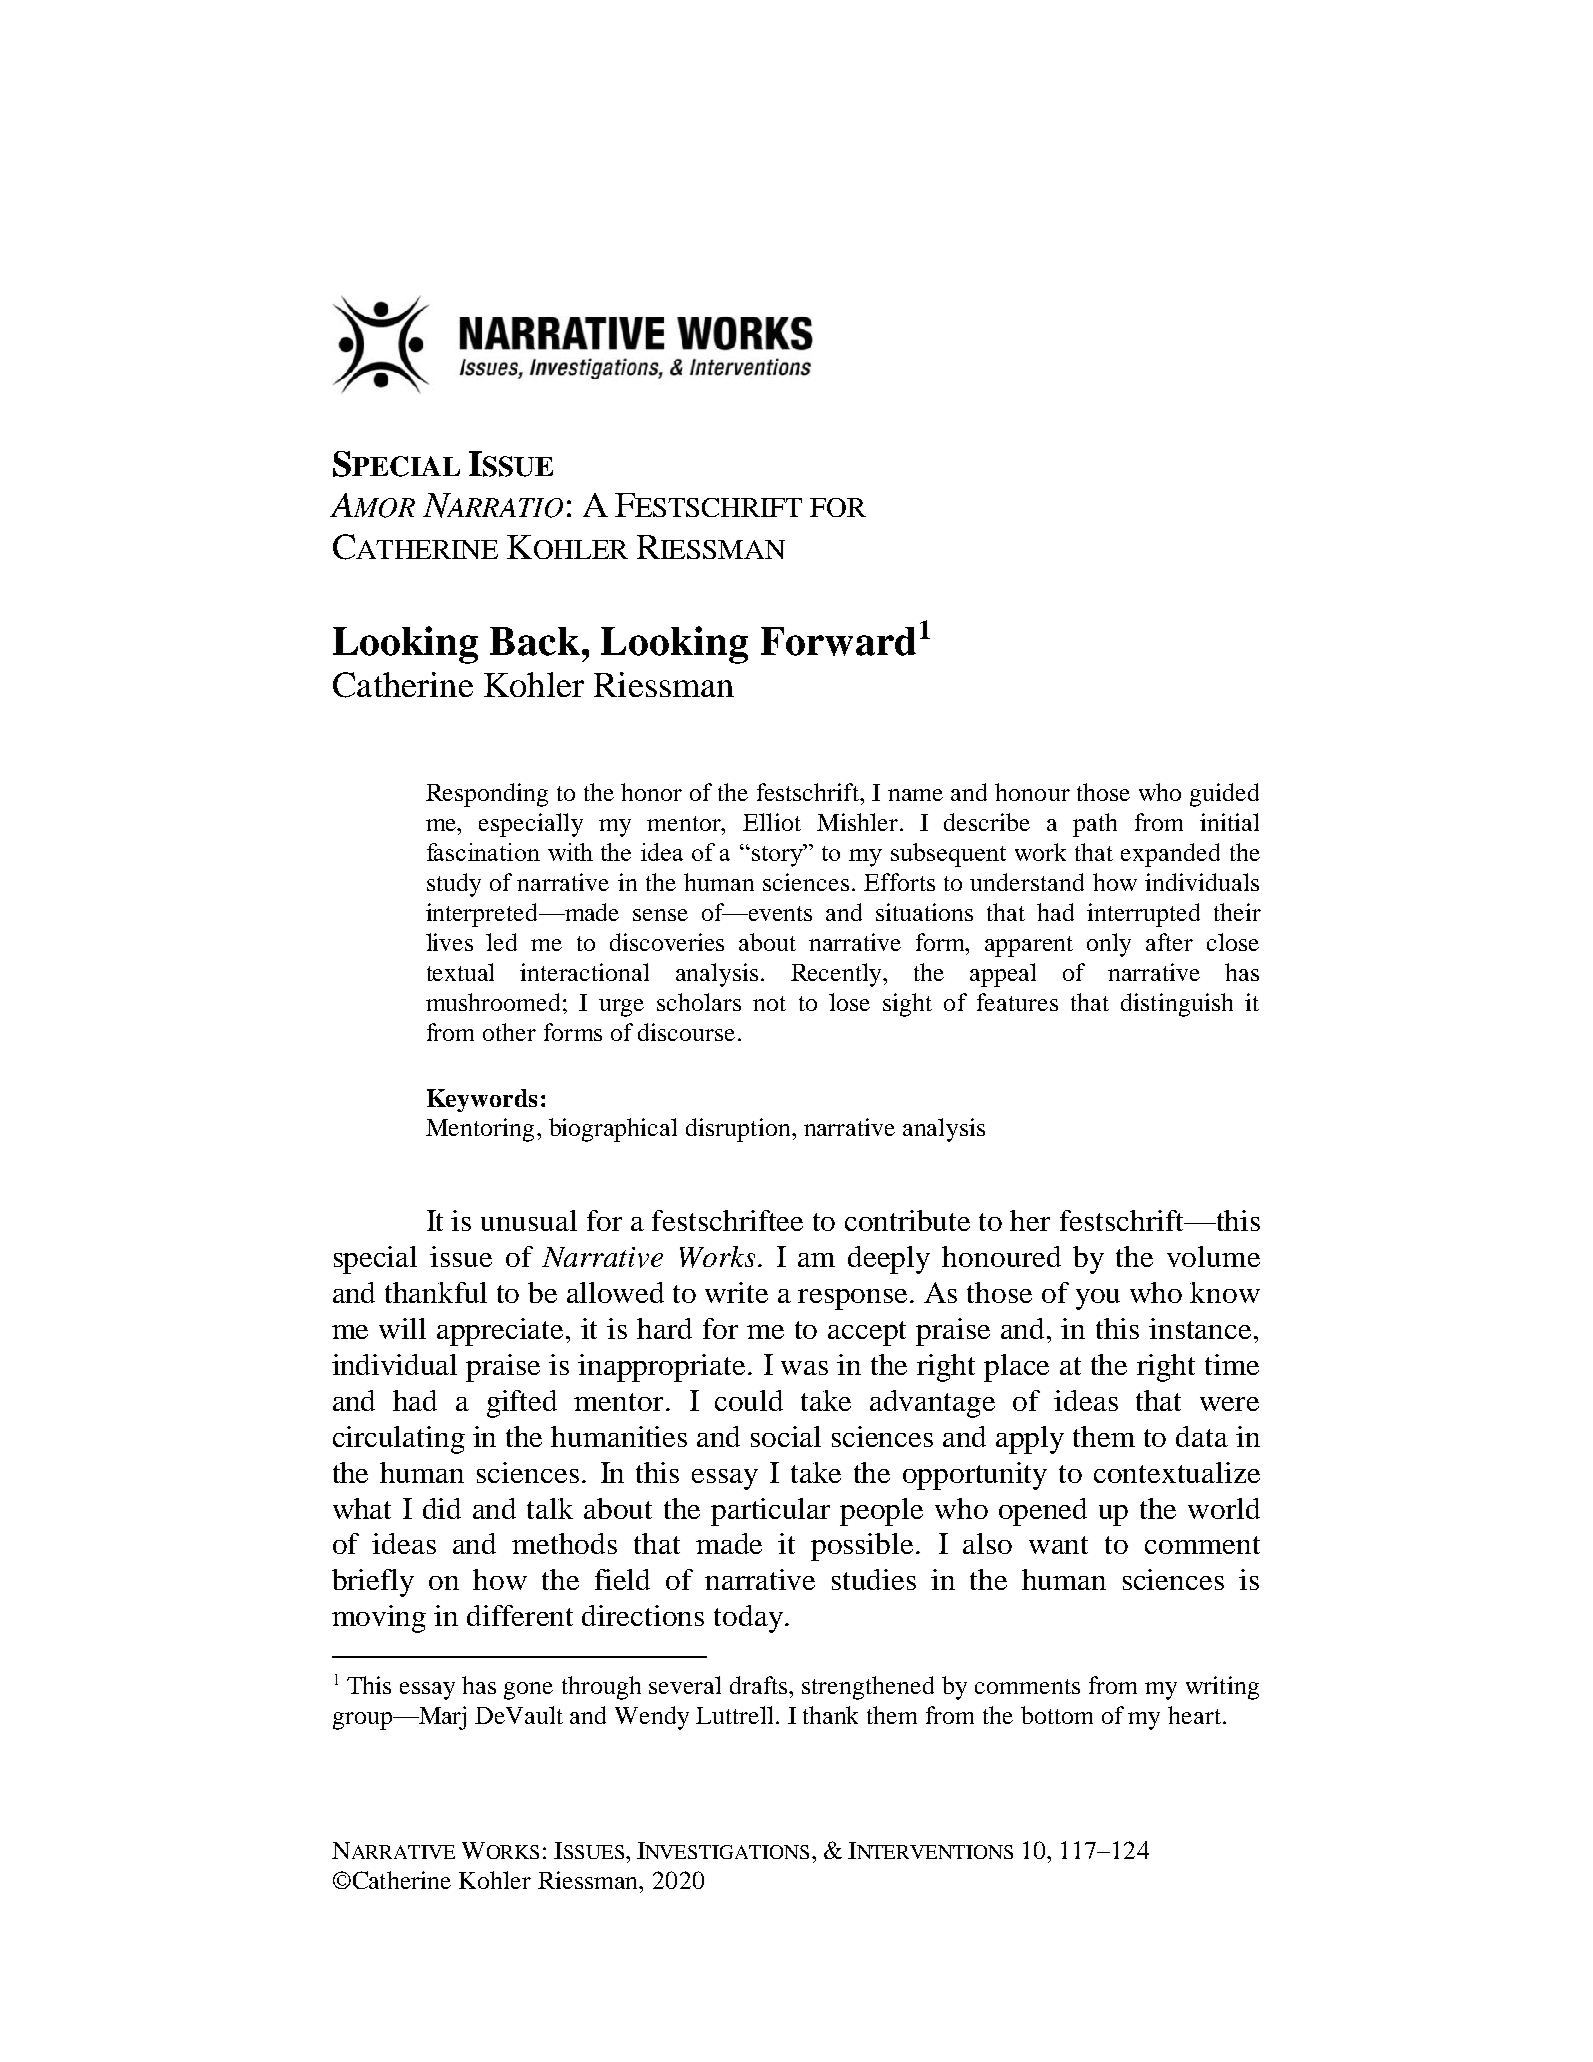 The width and height of the screenshot is (1593, 2062). What do you see at coordinates (449, 942) in the screenshot?
I see `lives` at bounding box center [449, 942].
